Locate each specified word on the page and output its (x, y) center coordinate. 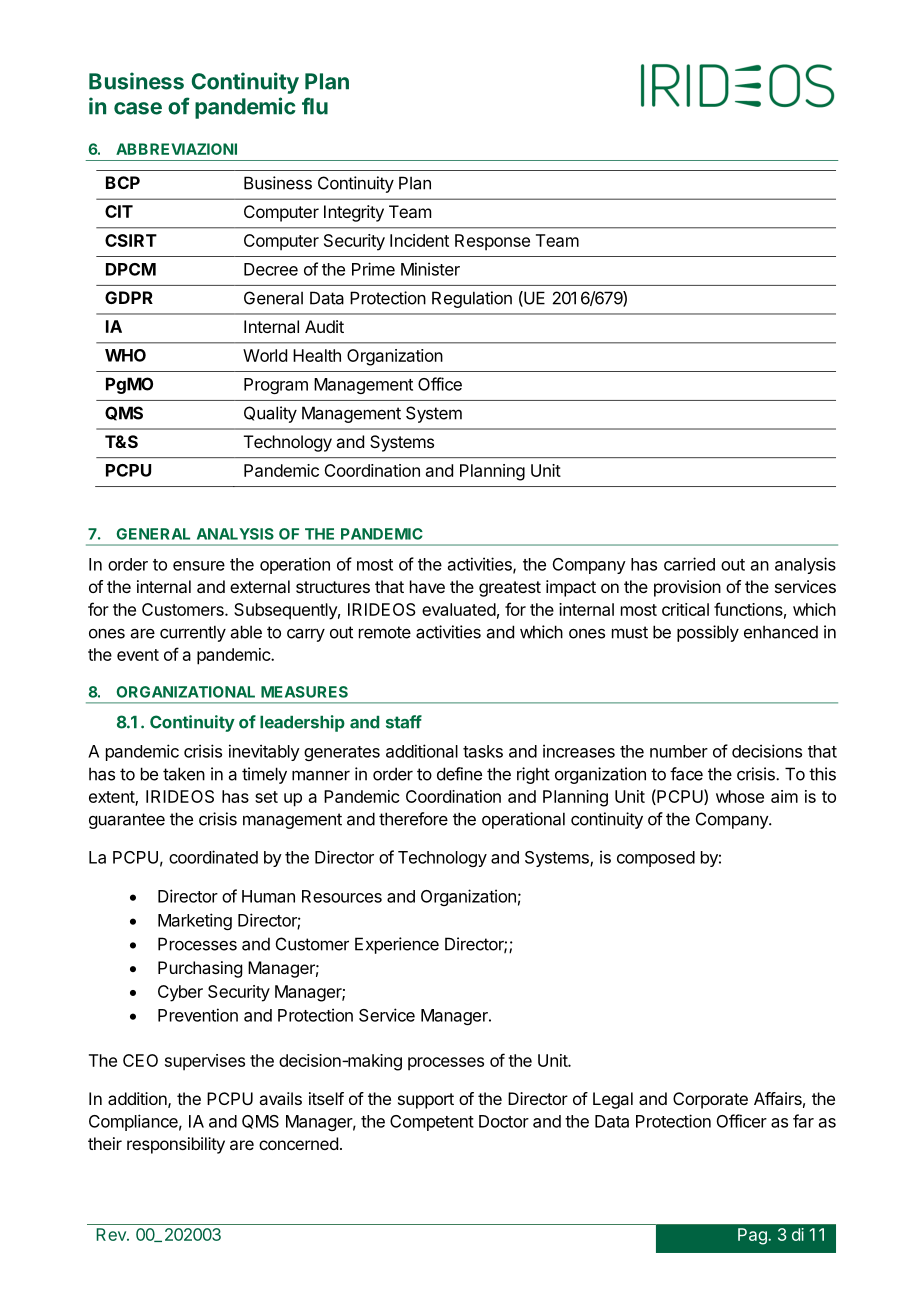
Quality (270, 414)
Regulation (472, 299)
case (138, 108)
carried (689, 564)
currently (193, 633)
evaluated (459, 609)
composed (656, 859)
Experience (397, 945)
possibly (708, 633)
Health (317, 355)
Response (492, 242)
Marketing (195, 921)
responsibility (176, 1145)
